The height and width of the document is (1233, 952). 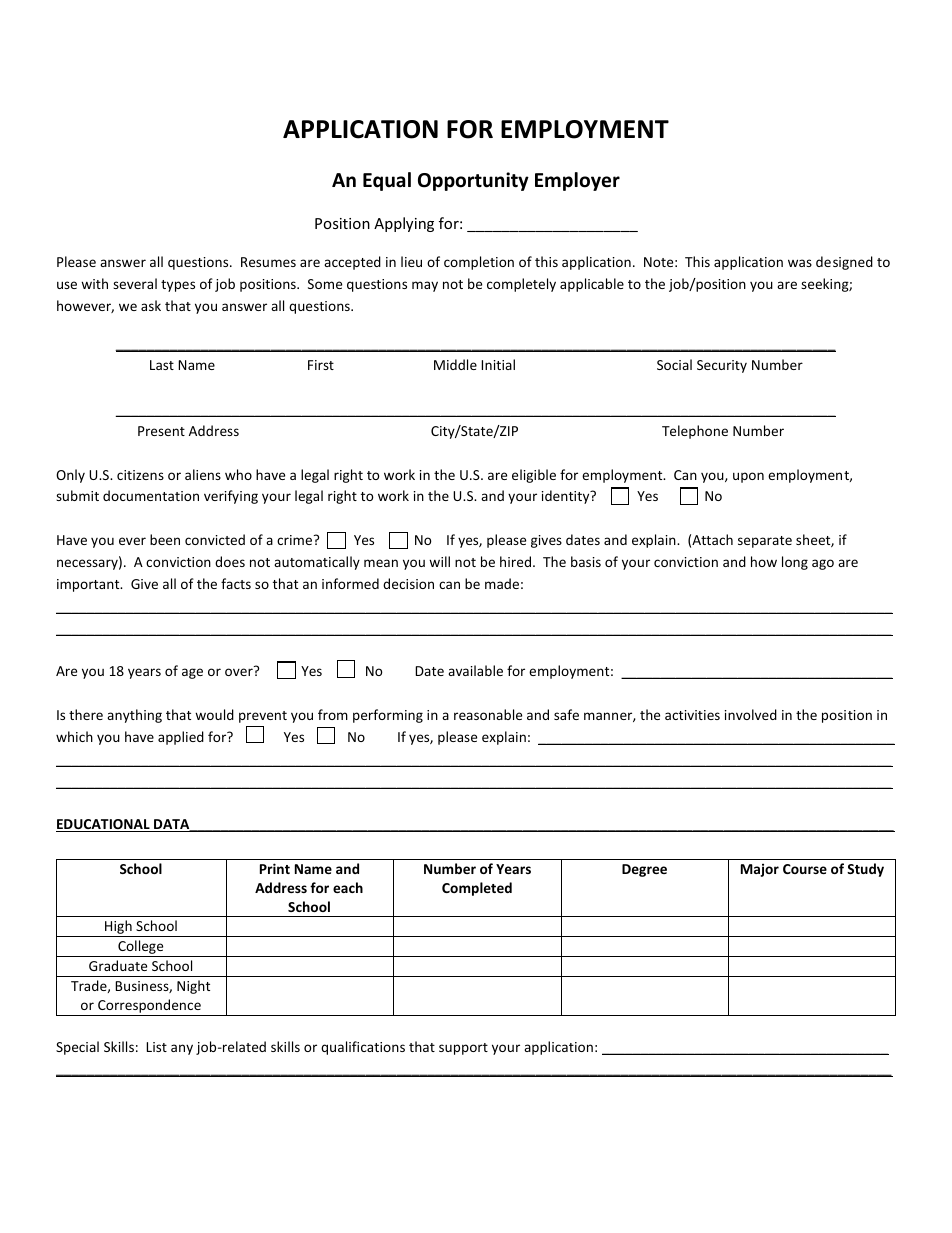 I want to click on was, so click(x=800, y=263).
